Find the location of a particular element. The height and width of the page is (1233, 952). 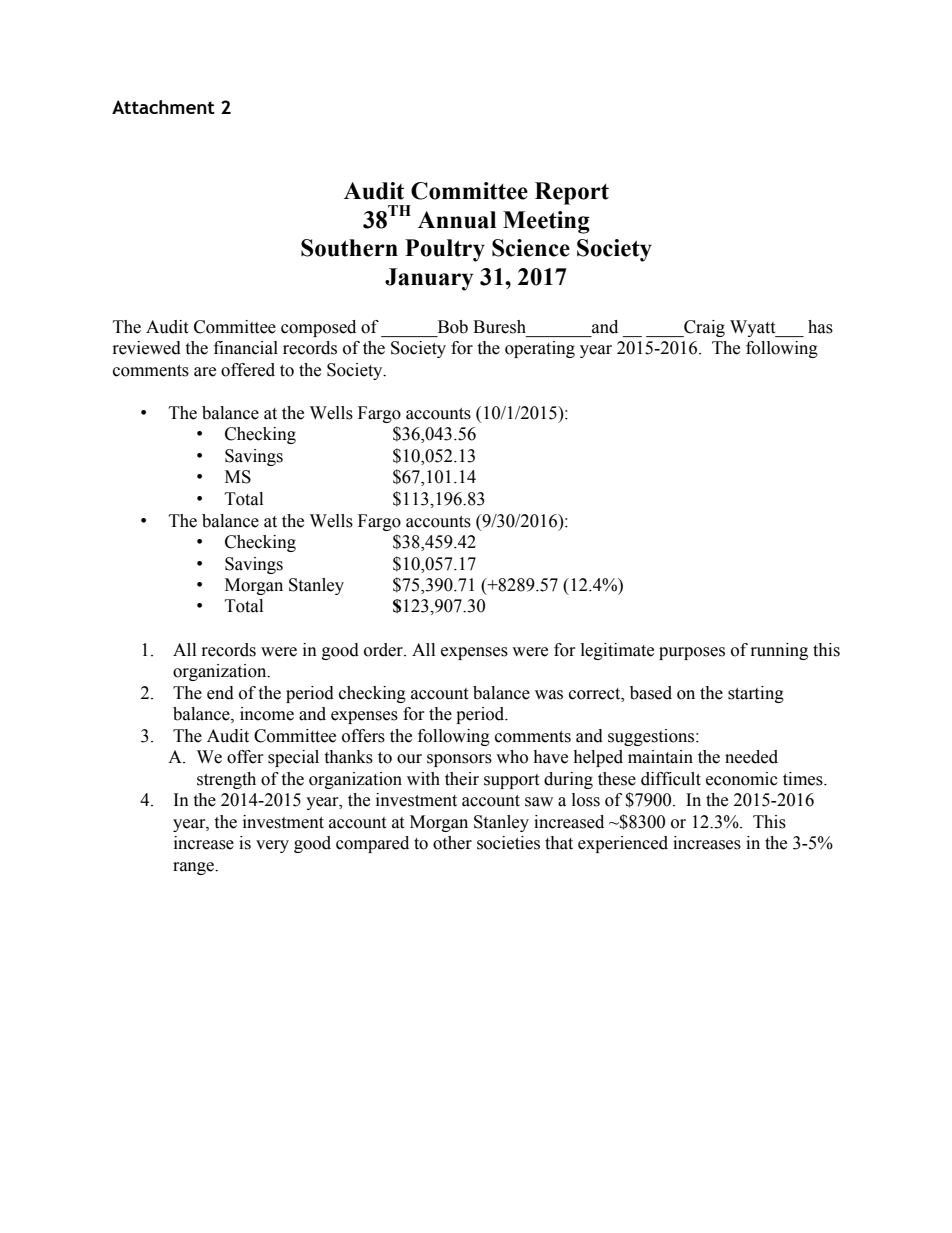

end is located at coordinates (220, 693).
